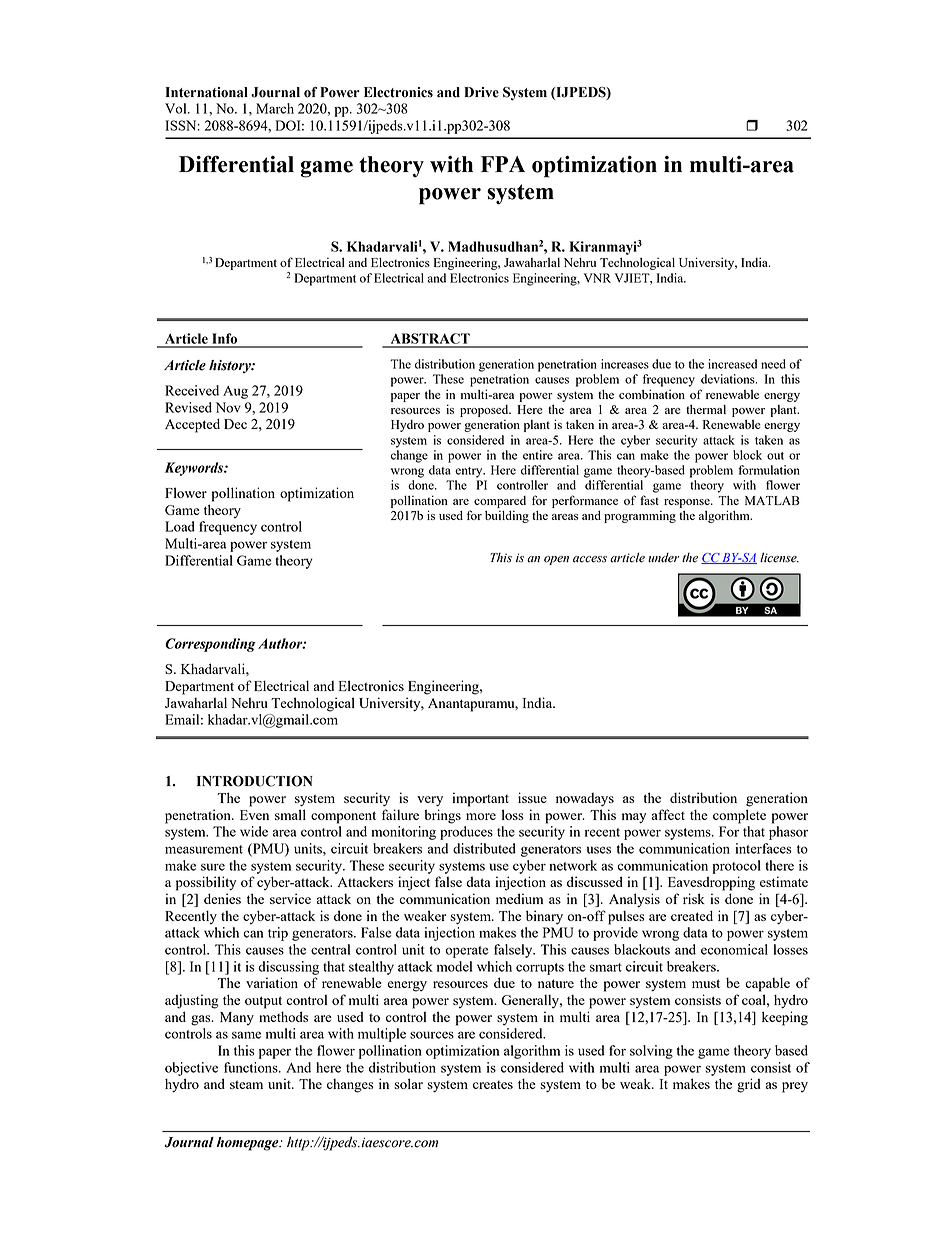  Describe the element at coordinates (470, 472) in the screenshot. I see `entry` at that location.
